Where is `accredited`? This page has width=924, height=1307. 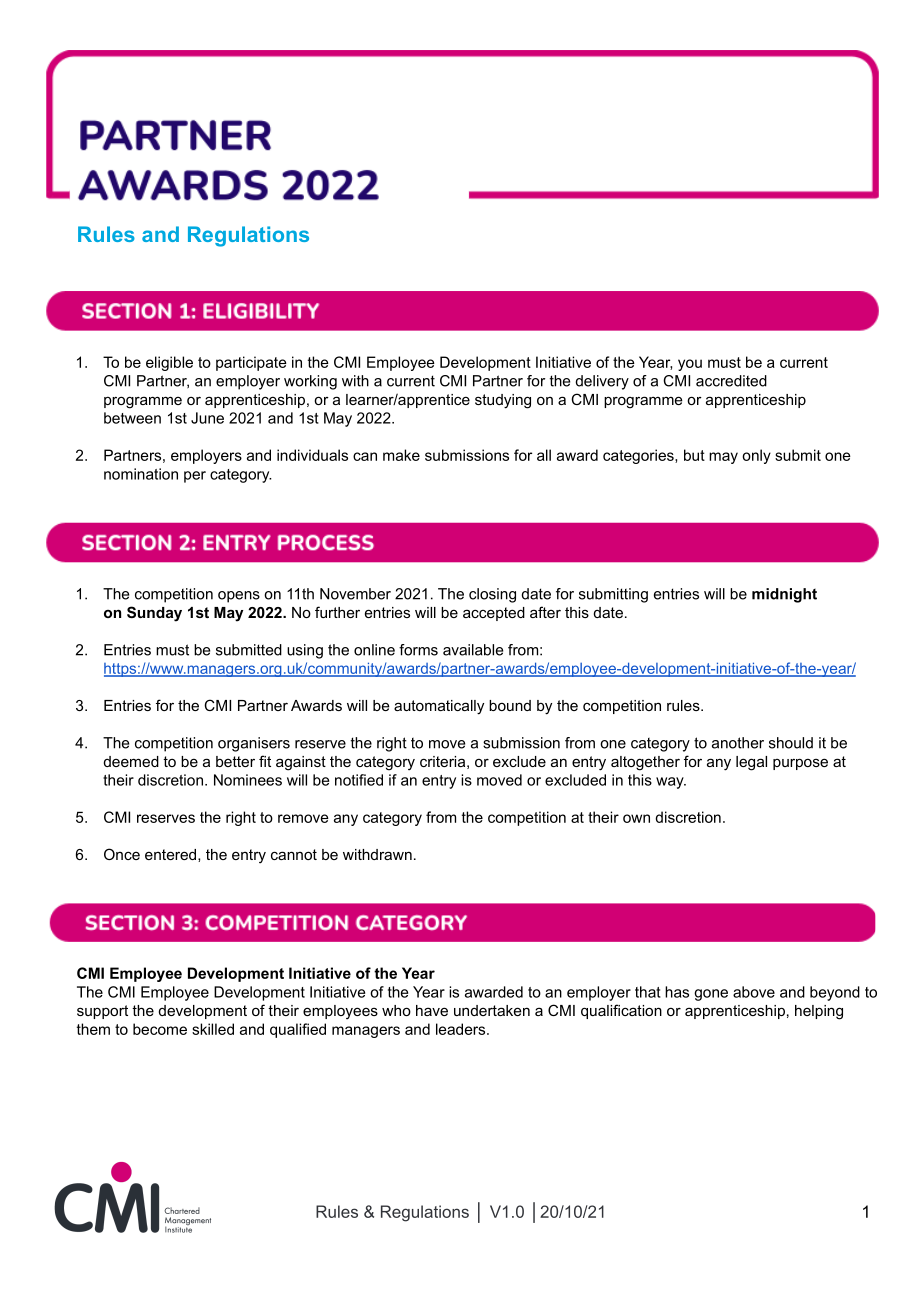 accredited is located at coordinates (731, 381).
